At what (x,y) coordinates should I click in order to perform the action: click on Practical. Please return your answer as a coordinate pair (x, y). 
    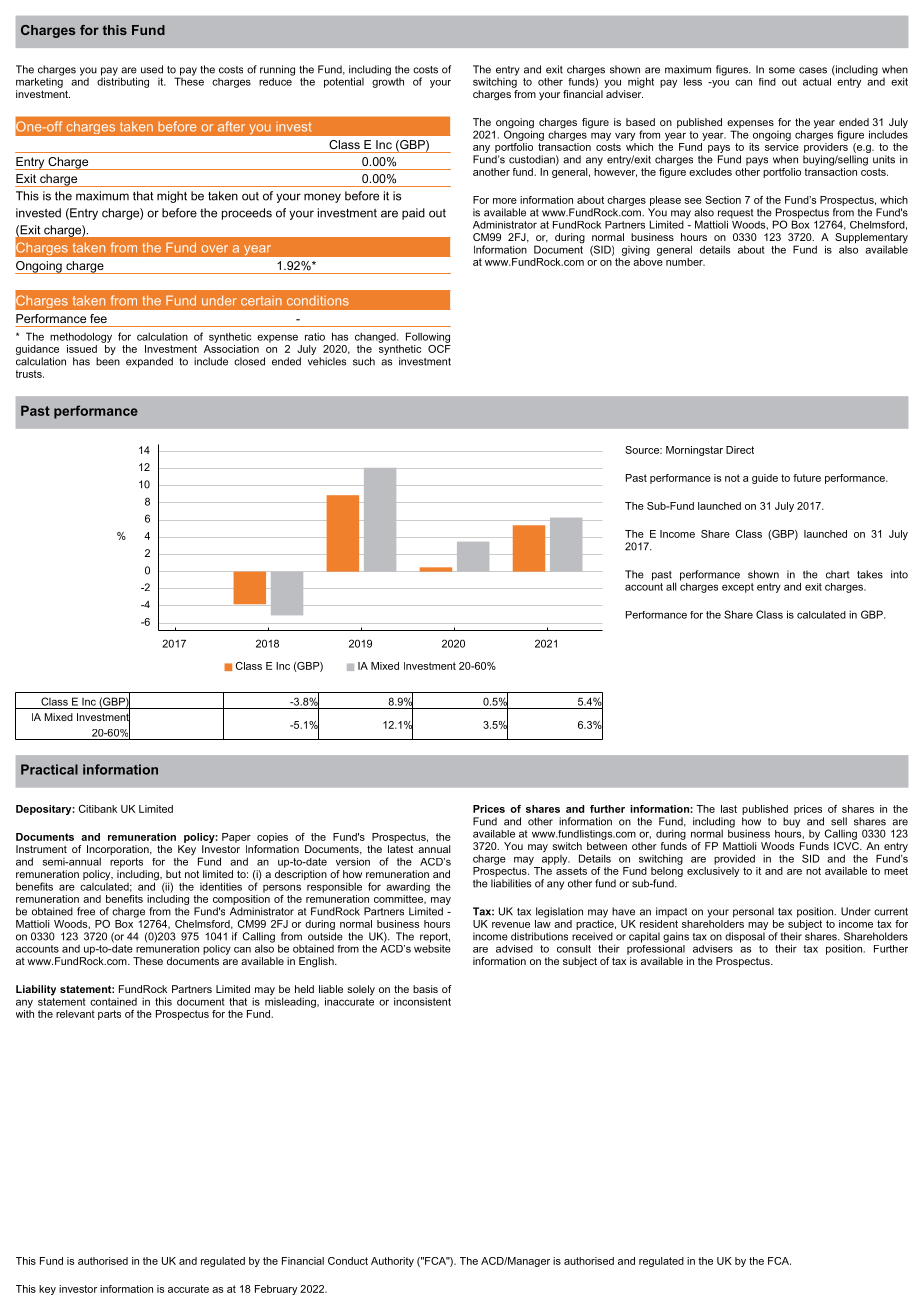
    Looking at the image, I should click on (49, 769).
